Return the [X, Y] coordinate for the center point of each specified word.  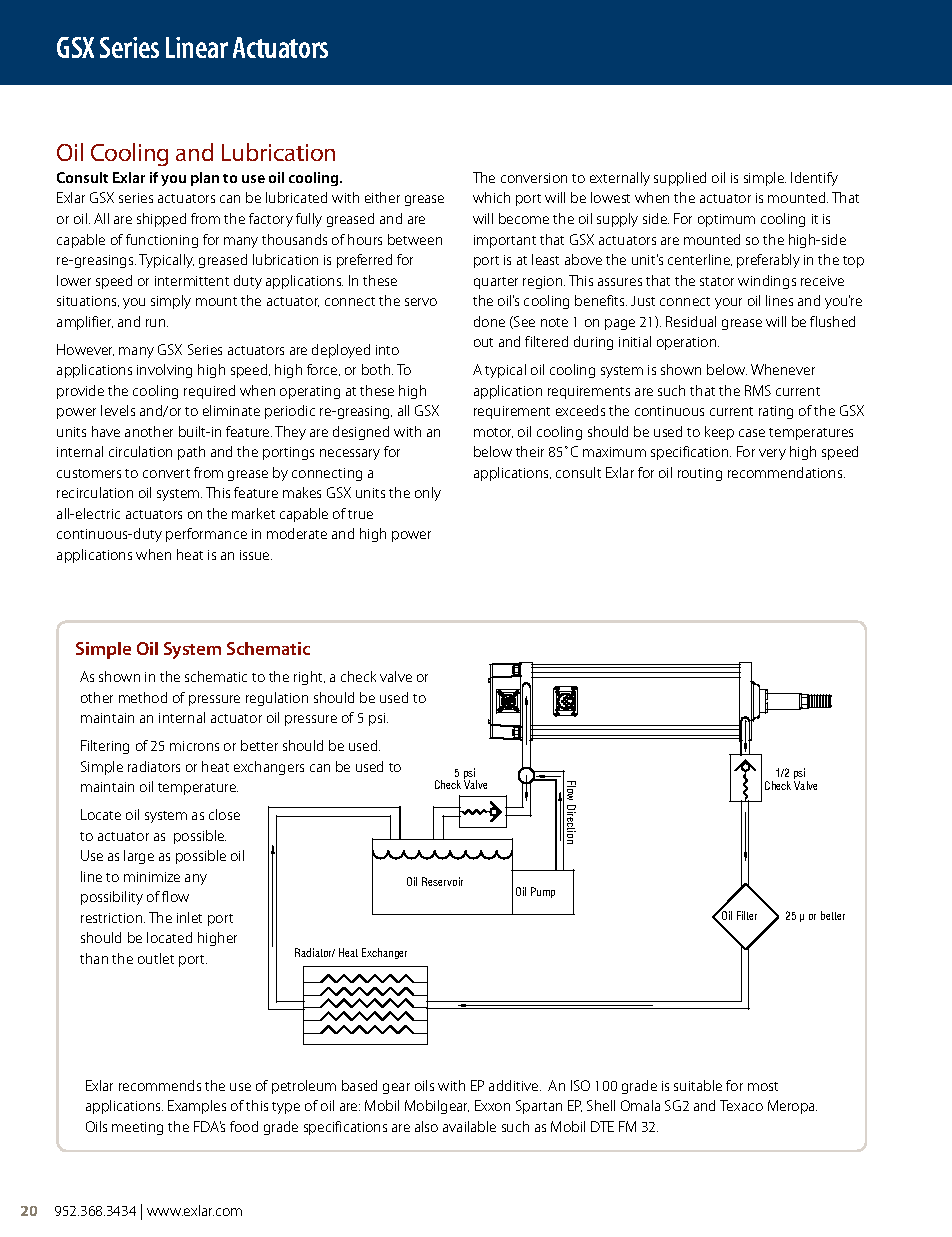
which [491, 197]
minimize [152, 877]
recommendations [786, 472]
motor [493, 433]
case [752, 433]
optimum [726, 220]
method [143, 697]
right [309, 678]
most [763, 1086]
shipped [161, 220]
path [191, 453]
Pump [543, 892]
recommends [160, 1085]
